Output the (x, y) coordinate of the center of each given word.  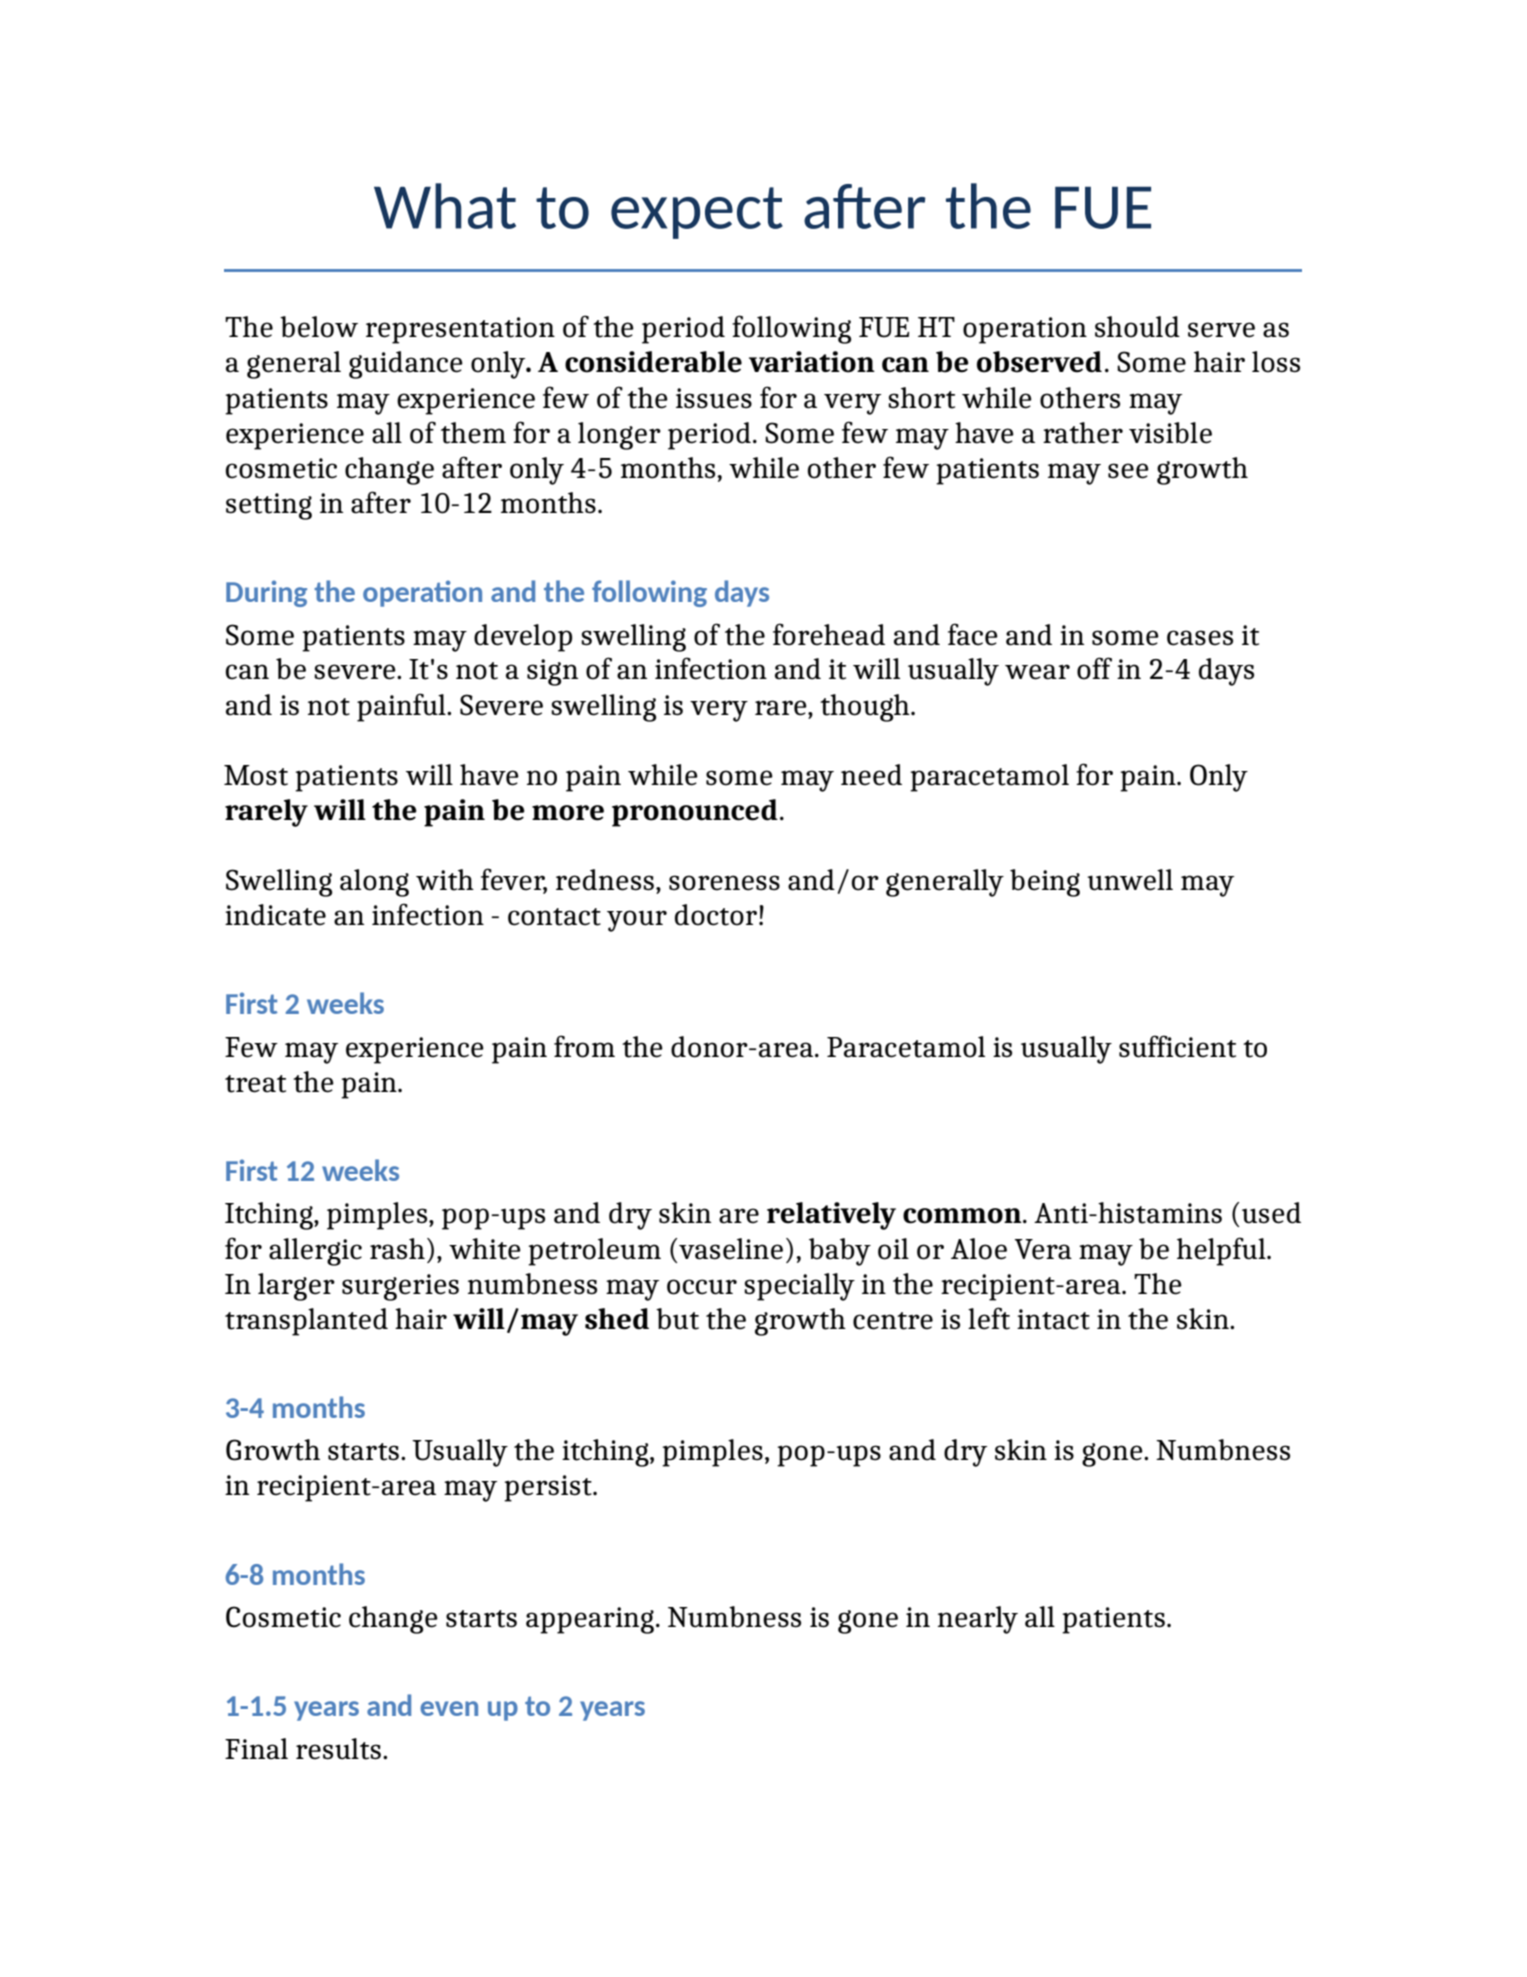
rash (397, 1249)
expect (697, 213)
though (866, 708)
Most (256, 775)
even (449, 1708)
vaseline (731, 1249)
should (1137, 327)
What (445, 206)
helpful (1222, 1251)
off (1094, 668)
